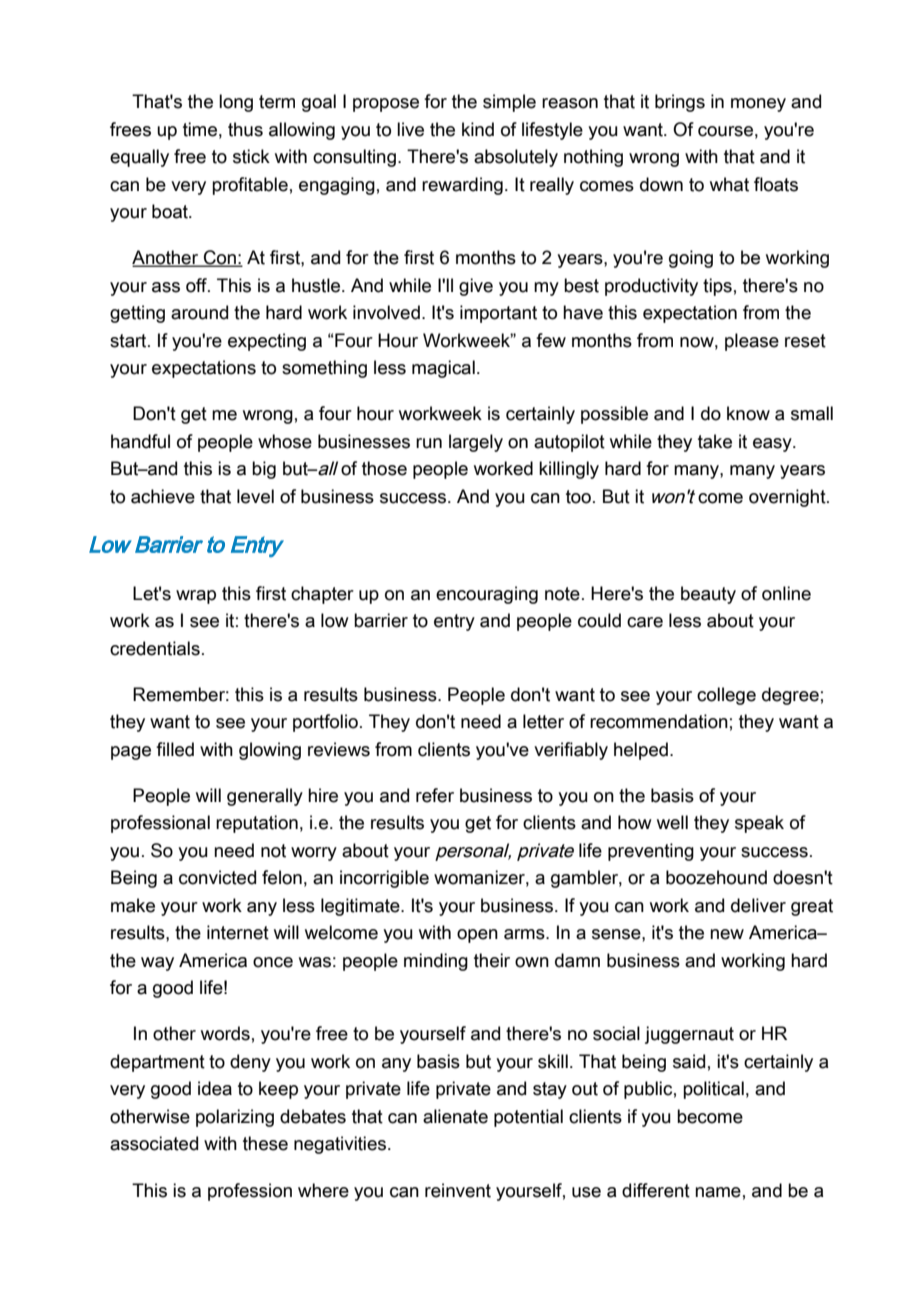 The image size is (924, 1308). I want to click on know, so click(748, 413).
